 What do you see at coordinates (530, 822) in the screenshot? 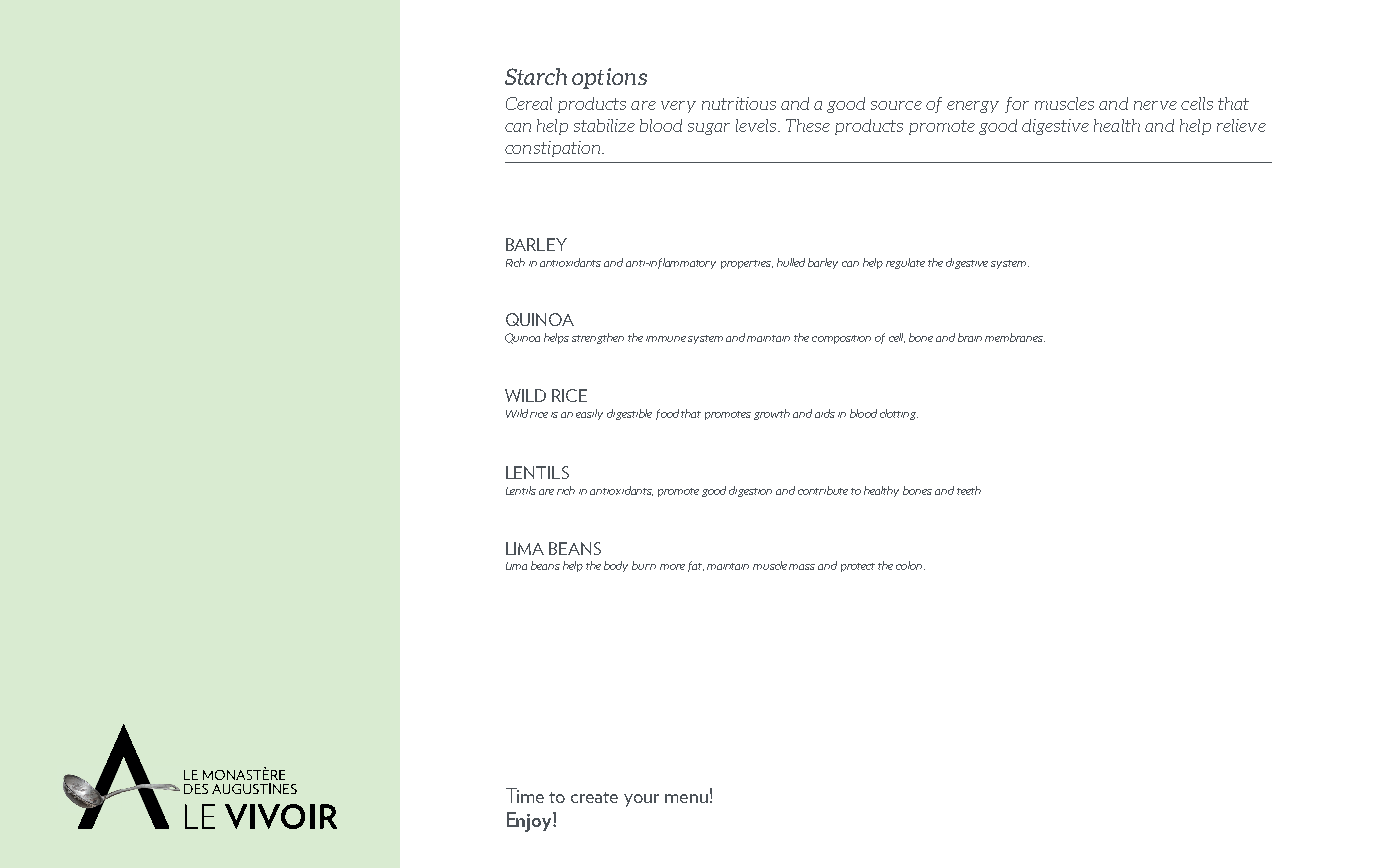
I see `Enjoy` at bounding box center [530, 822].
